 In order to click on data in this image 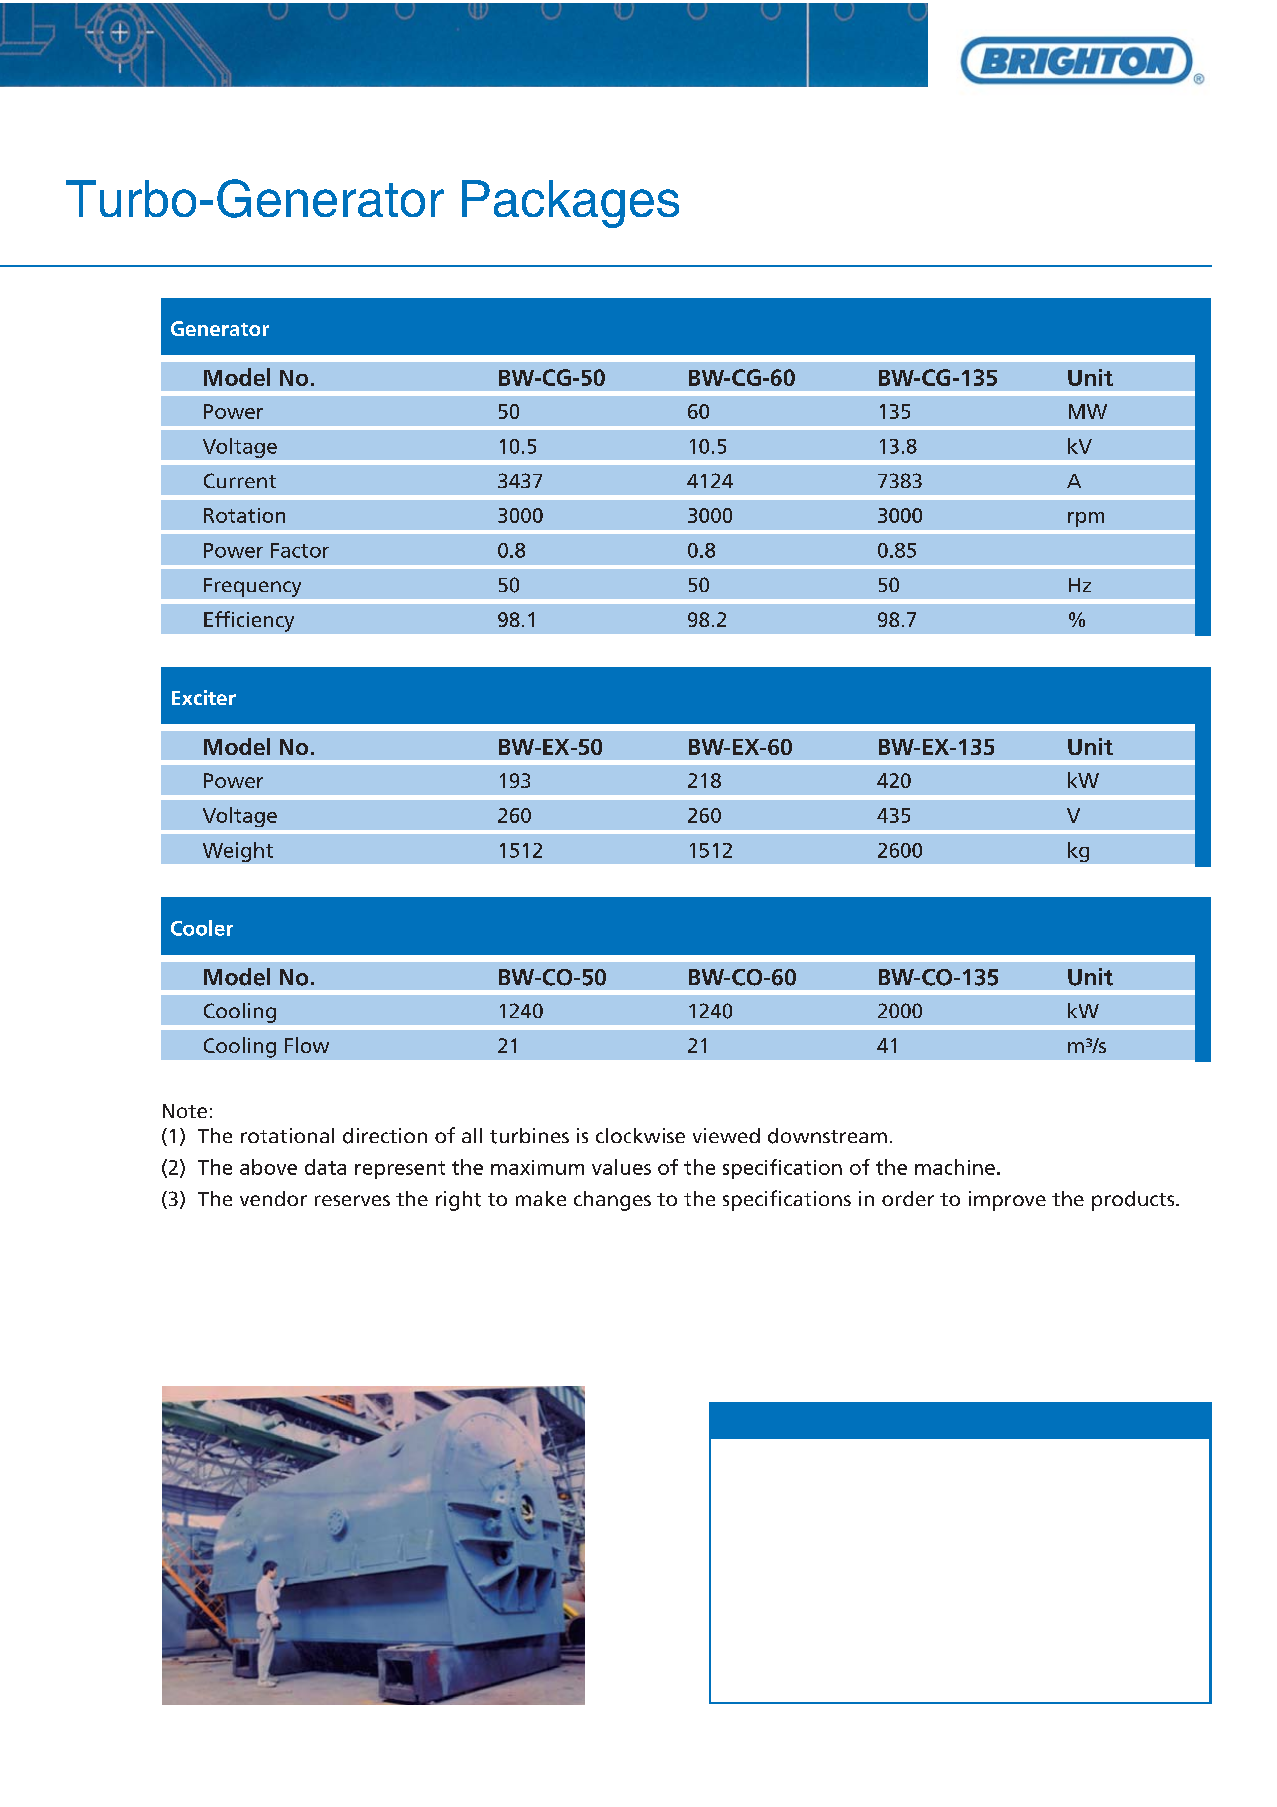, I will do `click(325, 1167)`.
